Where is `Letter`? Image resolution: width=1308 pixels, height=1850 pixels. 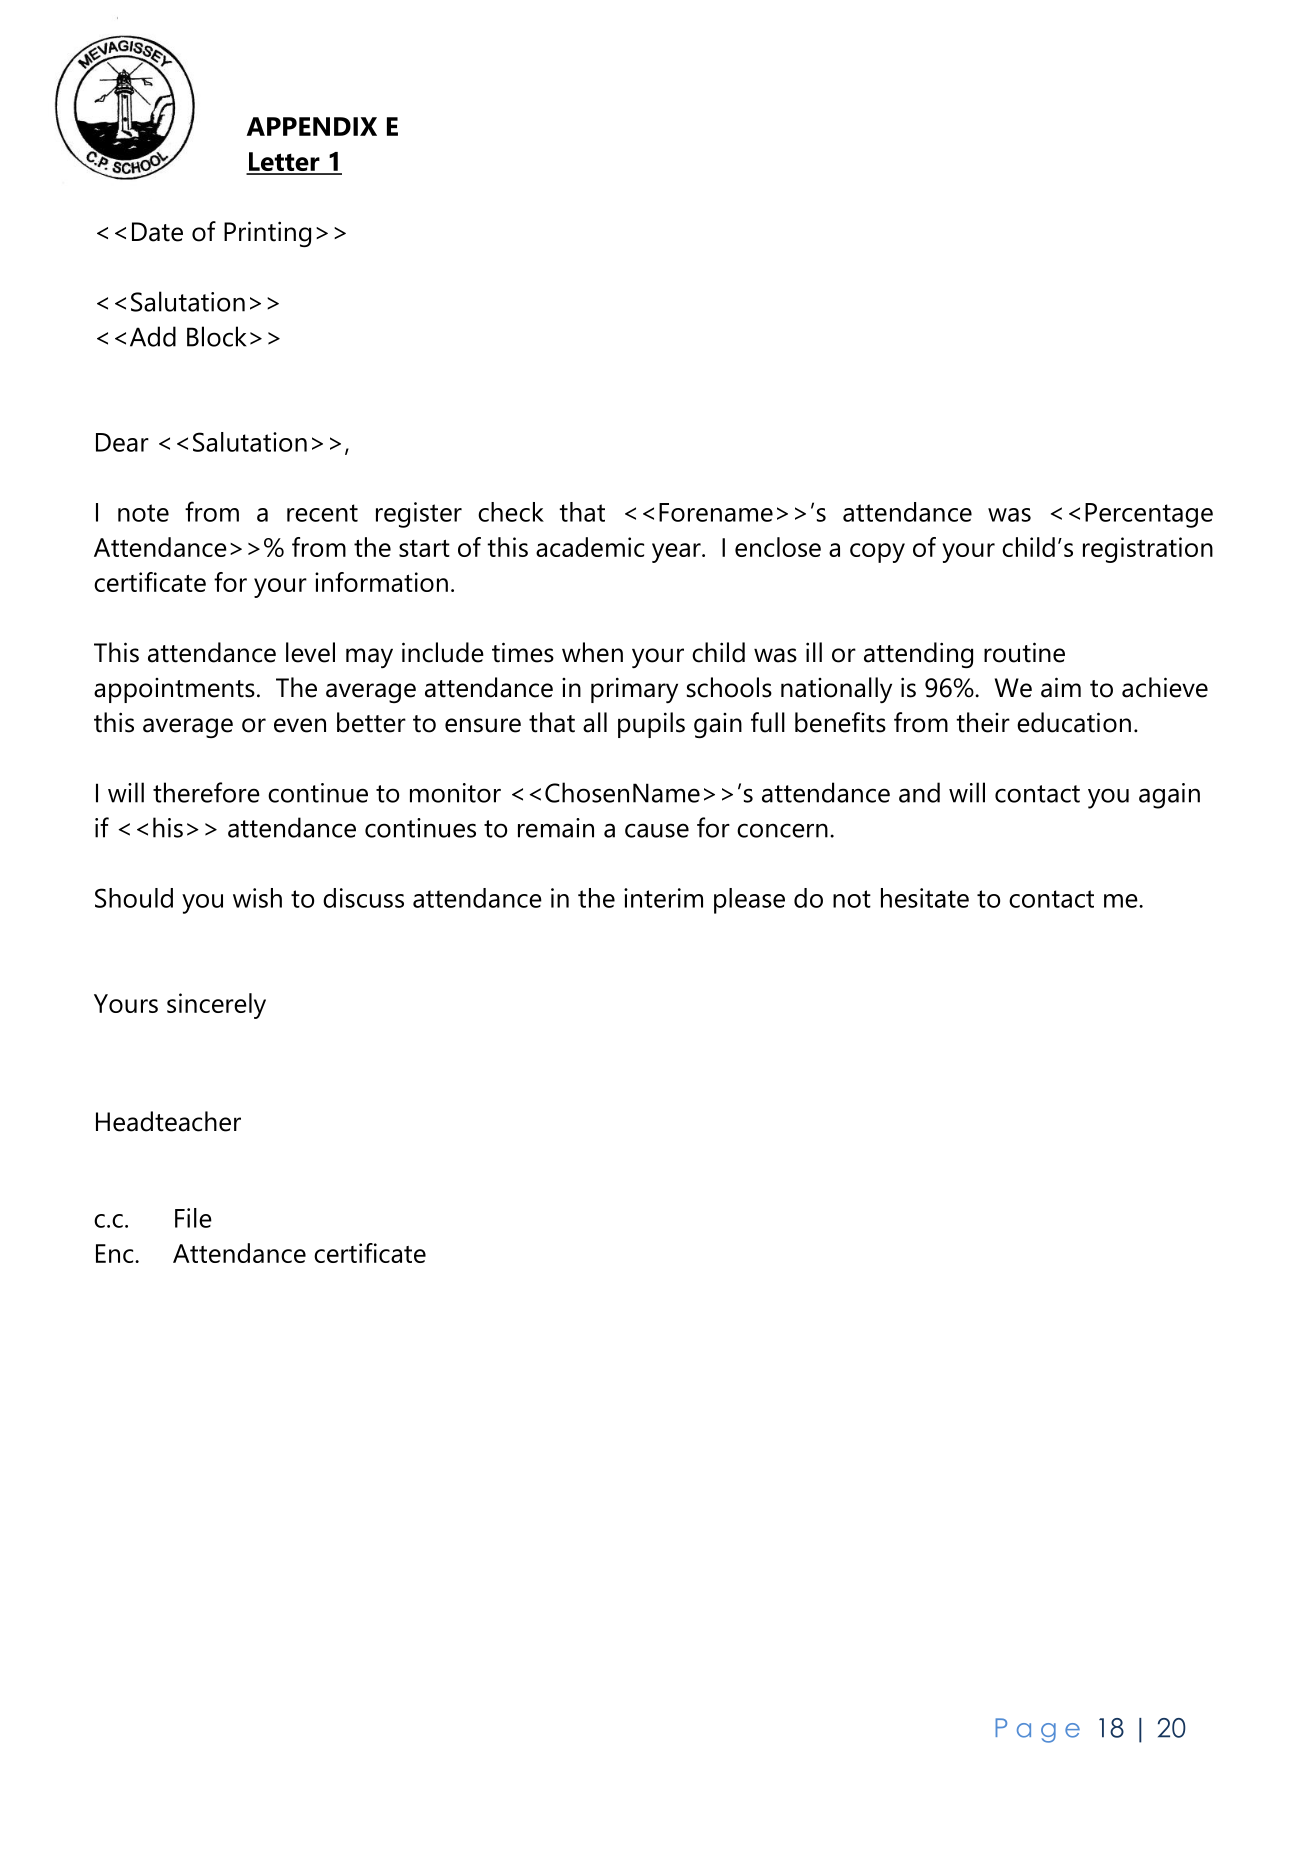 Letter is located at coordinates (284, 163).
